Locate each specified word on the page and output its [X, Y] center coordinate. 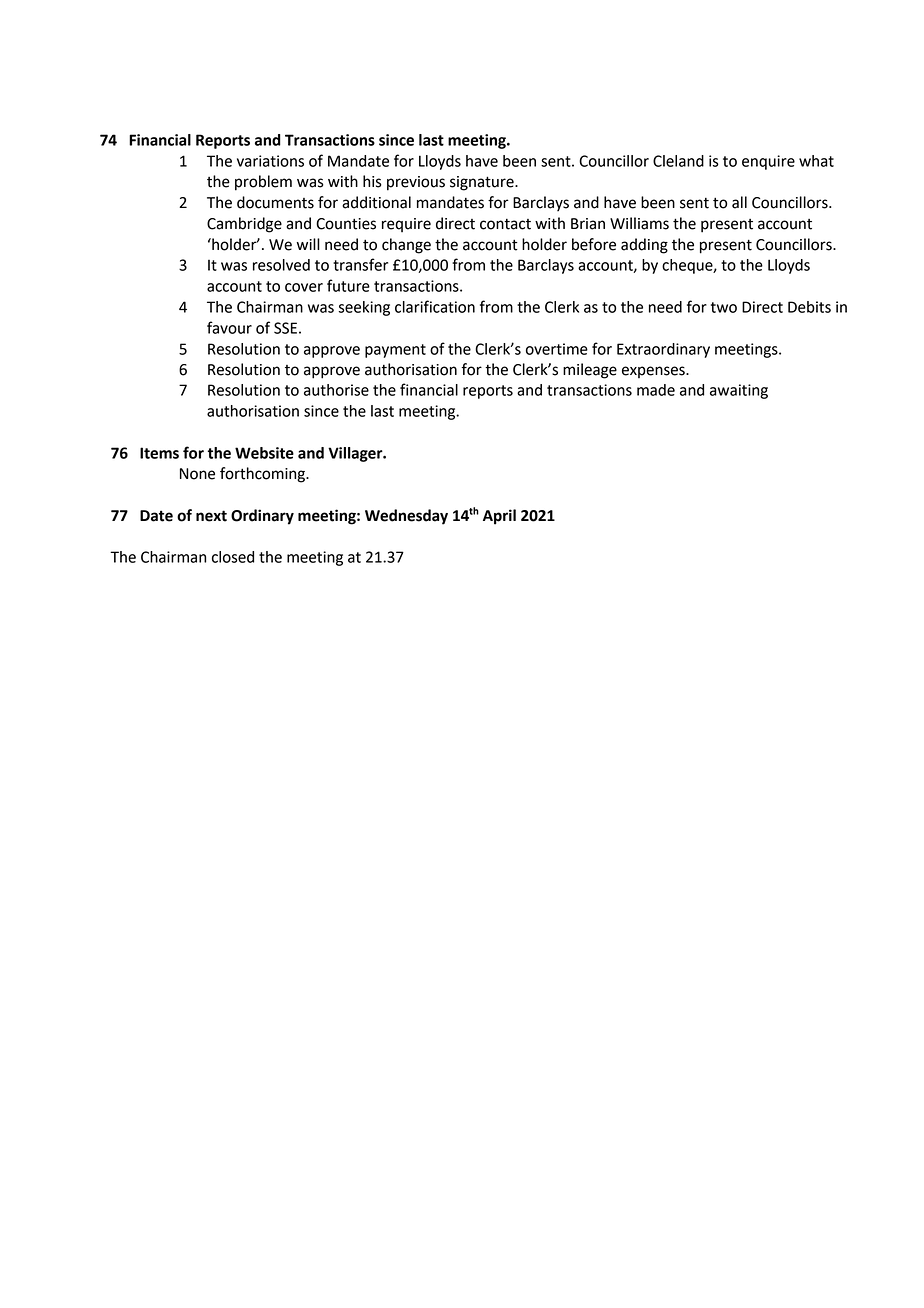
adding [644, 246]
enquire [768, 162]
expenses [654, 372]
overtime [557, 349]
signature [483, 183]
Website [264, 453]
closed [233, 557]
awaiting [739, 391]
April [499, 517]
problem [263, 183]
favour [229, 327]
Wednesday [406, 517]
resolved [281, 265]
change [406, 246]
